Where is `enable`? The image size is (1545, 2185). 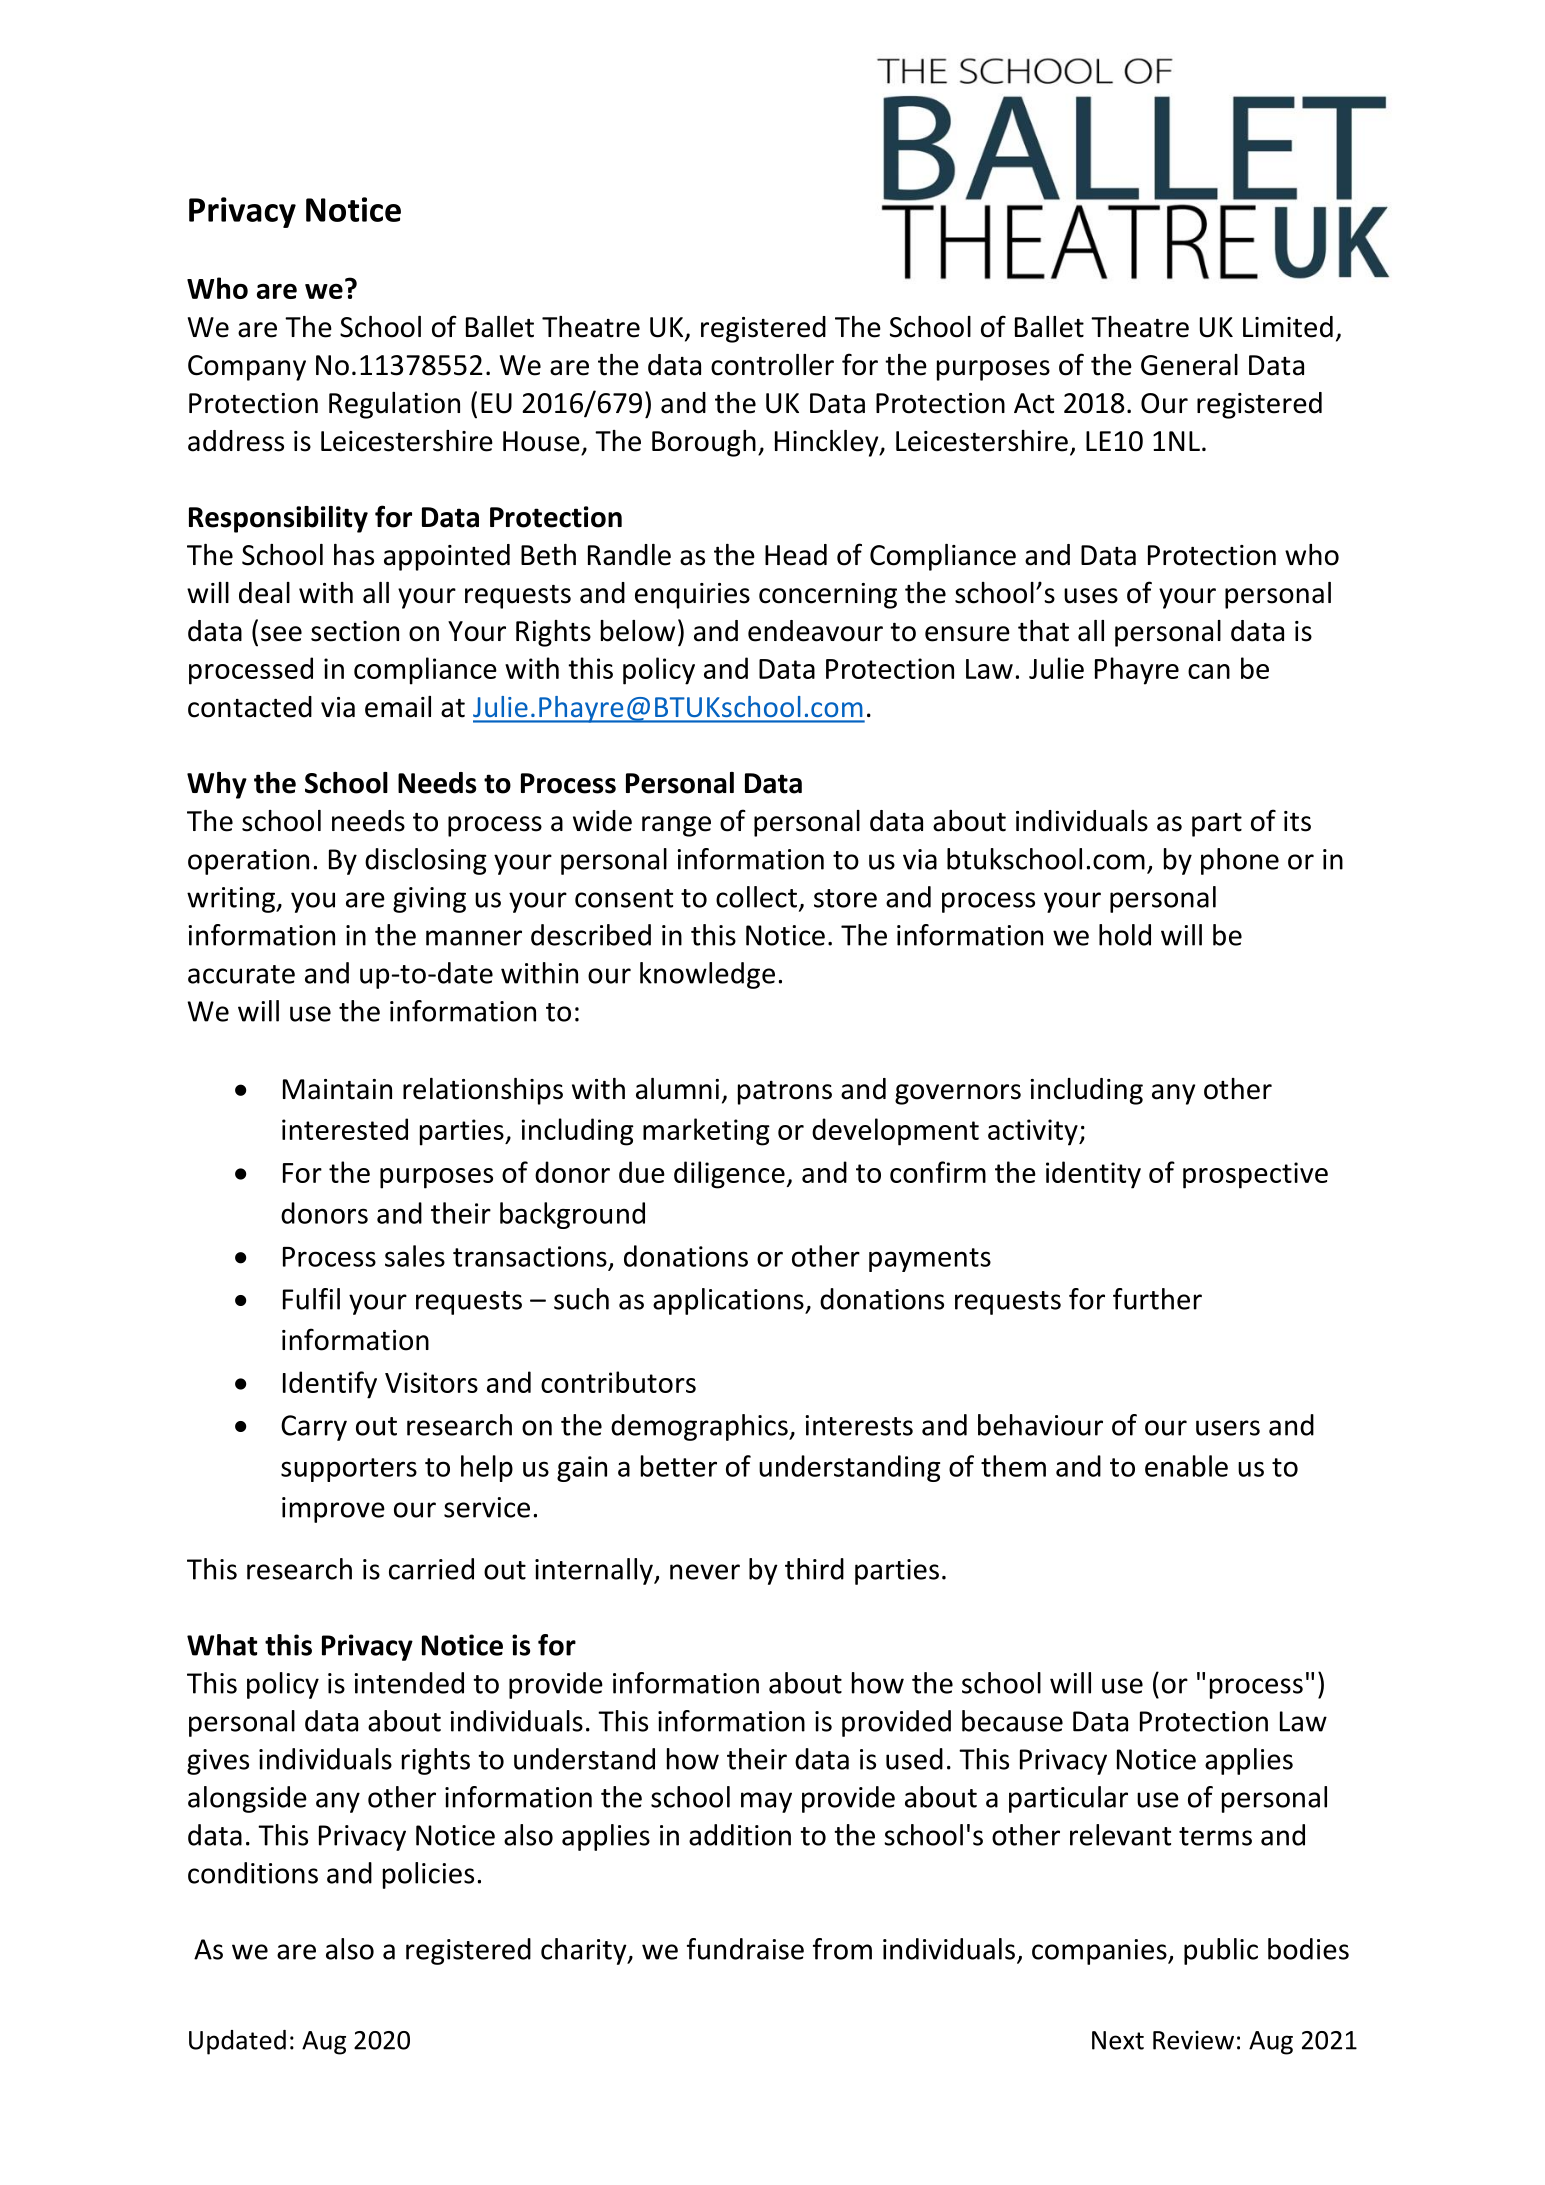 enable is located at coordinates (1186, 1466).
